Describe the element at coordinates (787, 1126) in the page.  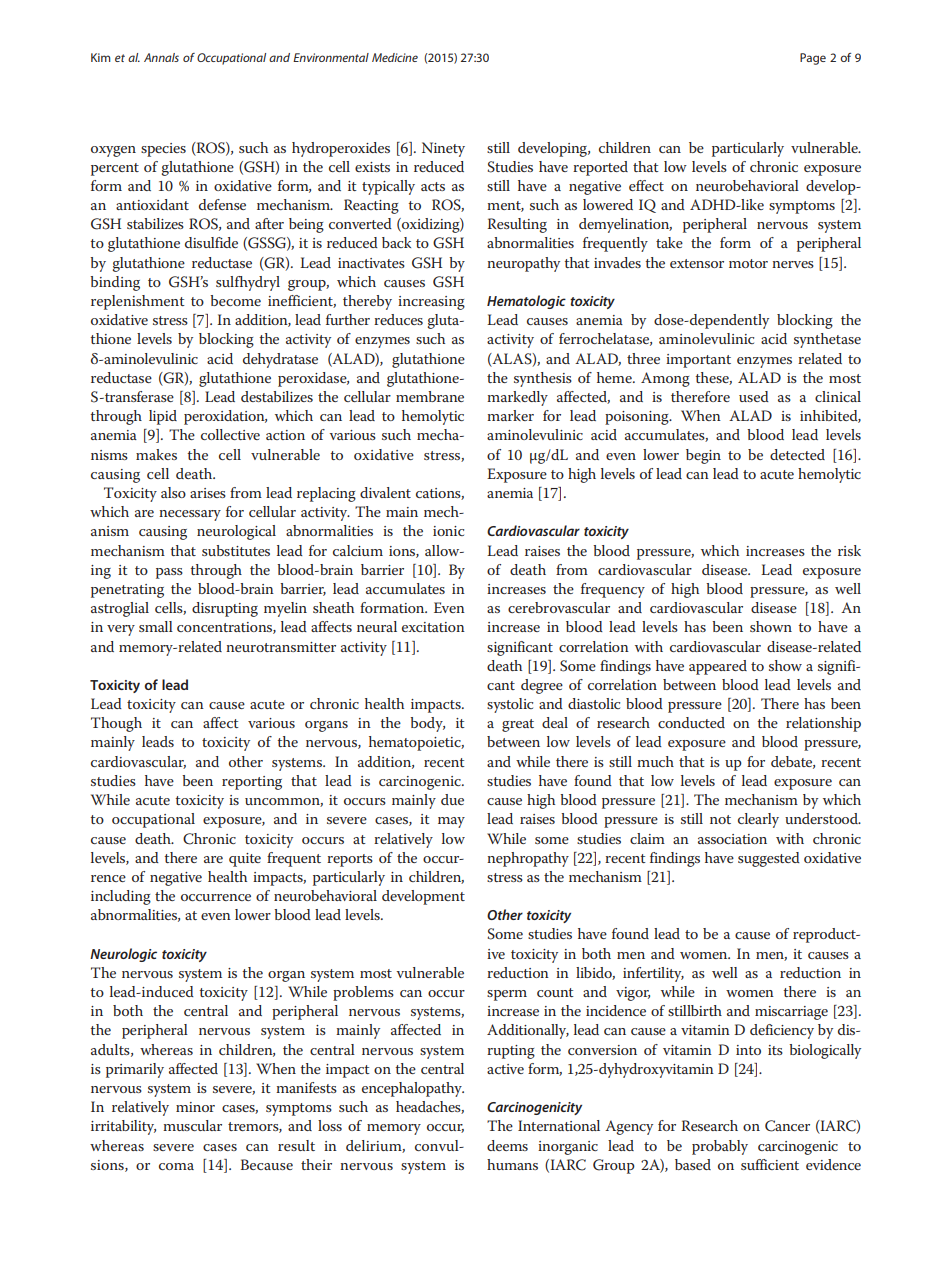
I see `Cancer` at that location.
